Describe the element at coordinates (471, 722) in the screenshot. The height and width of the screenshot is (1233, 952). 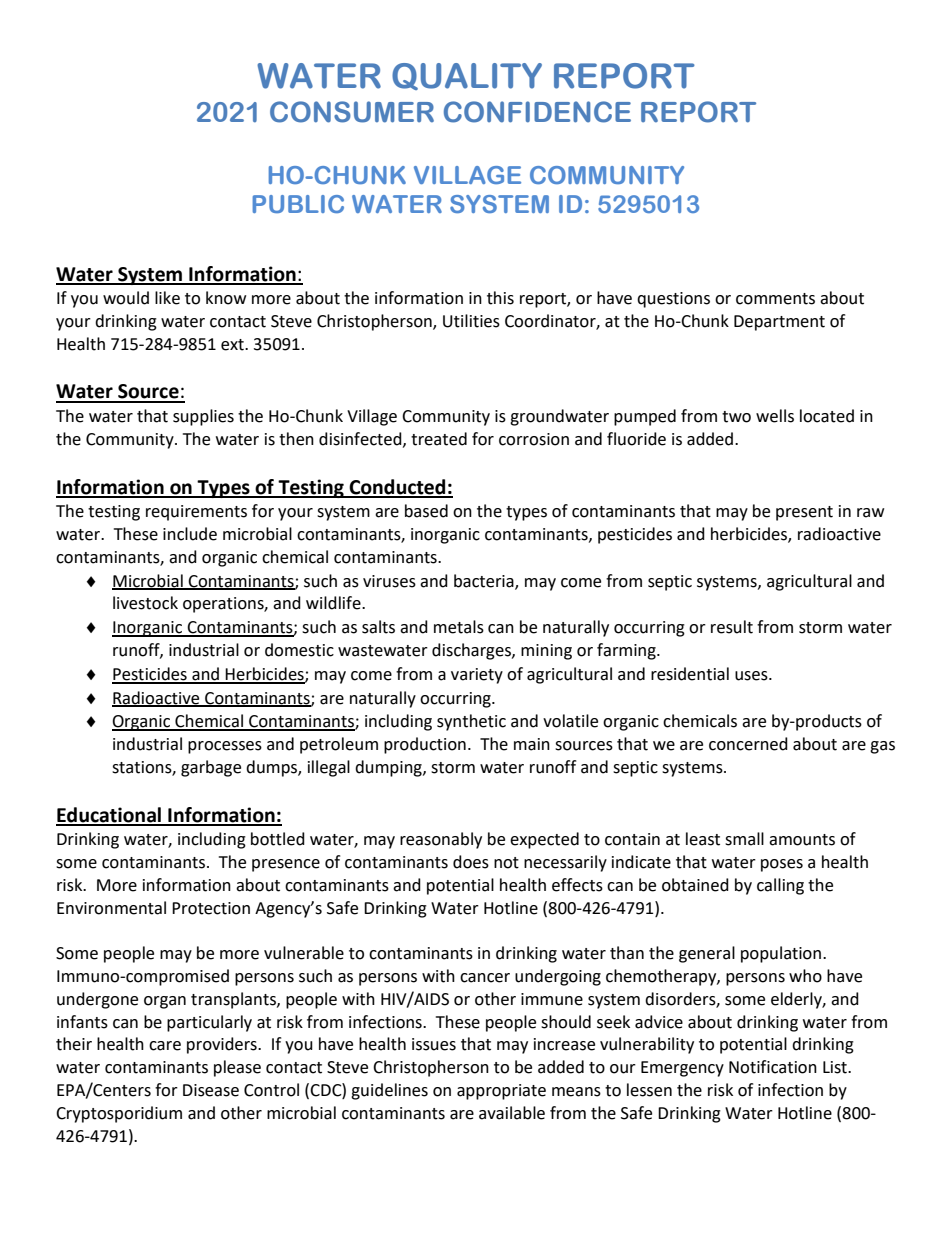
I see `synthetic` at that location.
